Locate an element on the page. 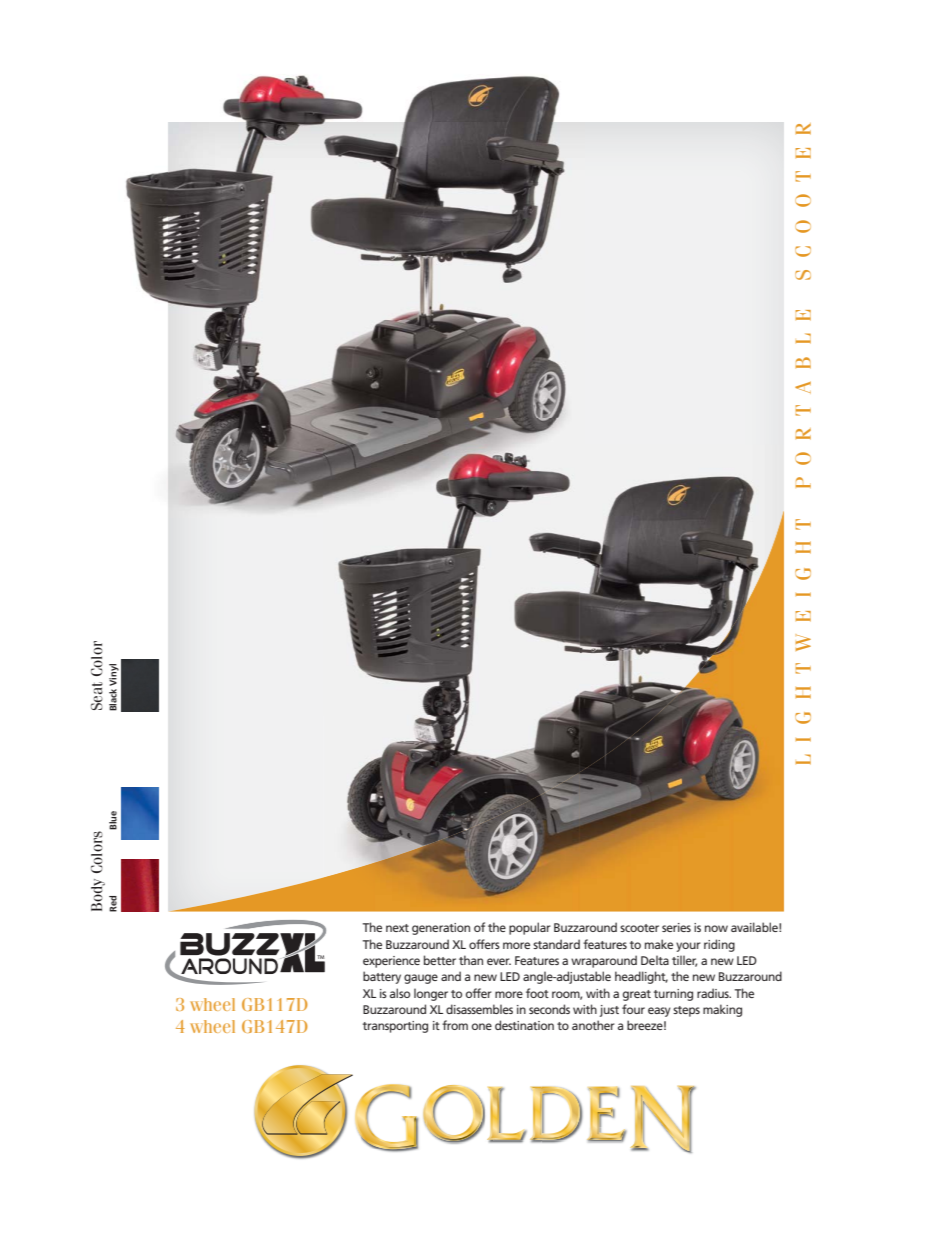  tiller is located at coordinates (684, 961).
